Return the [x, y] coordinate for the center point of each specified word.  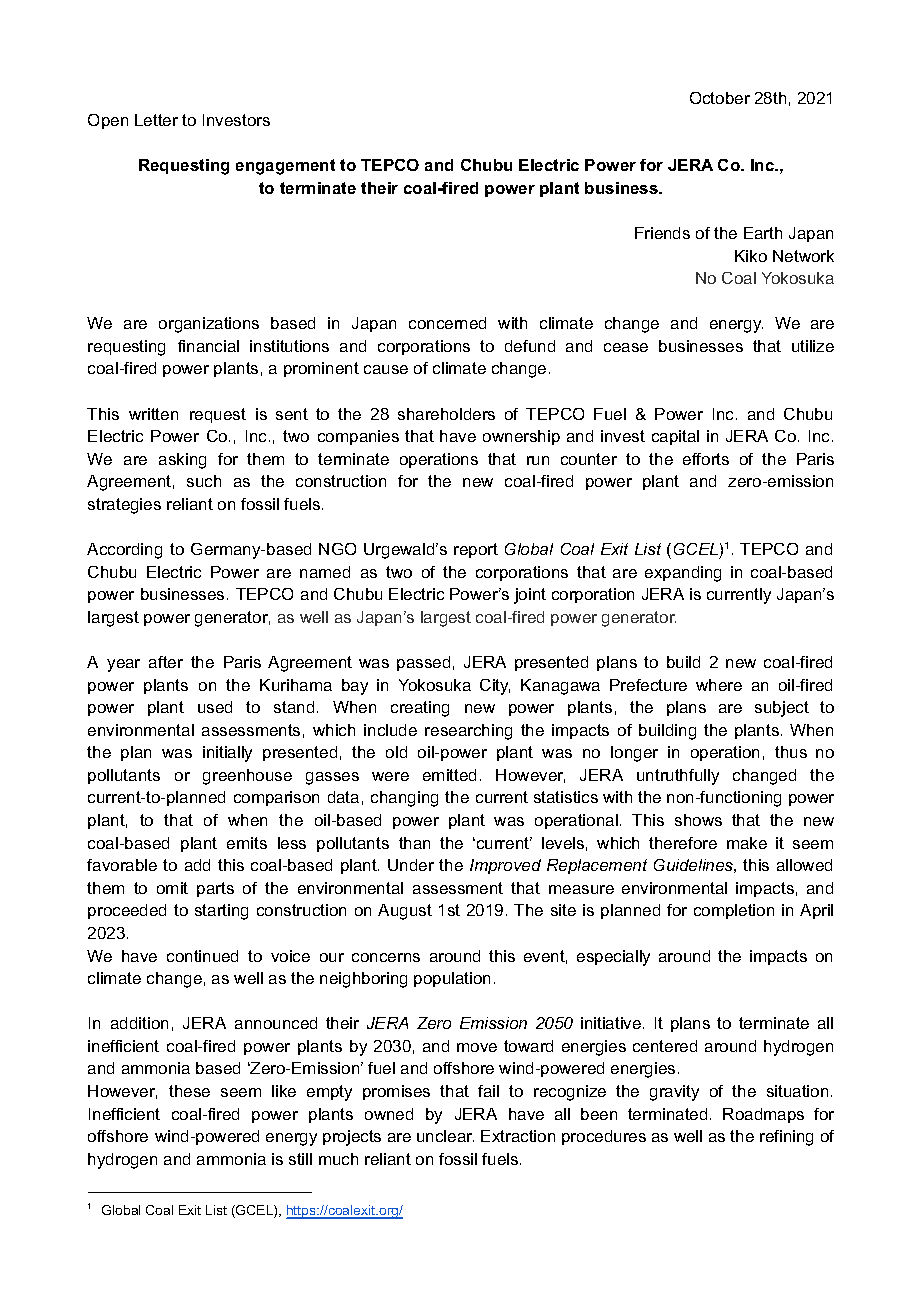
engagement [285, 167]
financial [208, 346]
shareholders [446, 414]
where [719, 685]
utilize [813, 346]
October [720, 98]
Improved [505, 866]
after [166, 662]
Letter [156, 120]
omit [172, 888]
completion [734, 911]
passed [423, 663]
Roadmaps [763, 1115]
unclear [445, 1136]
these [189, 1091]
